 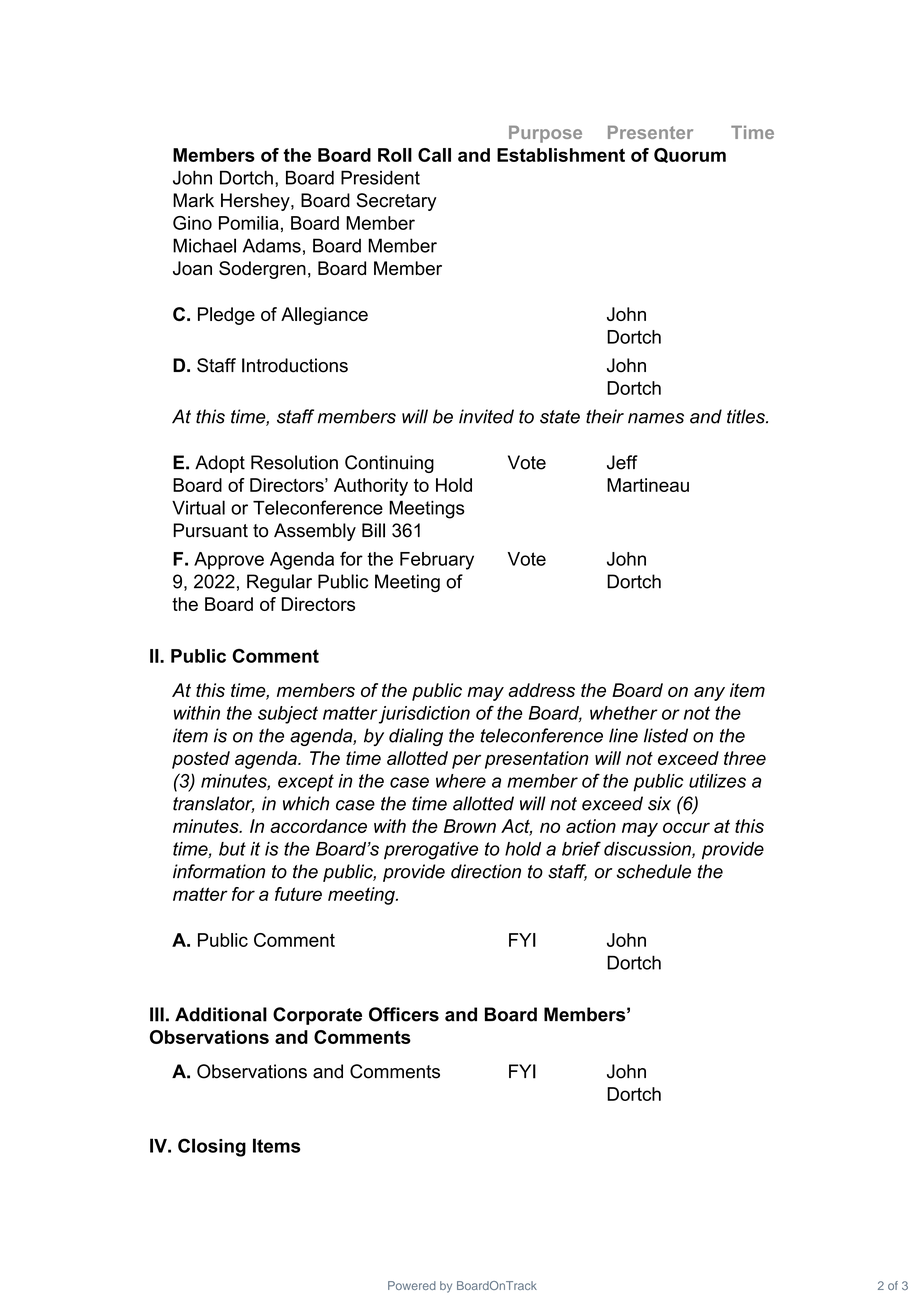 What do you see at coordinates (690, 155) in the document?
I see `Quorum` at bounding box center [690, 155].
